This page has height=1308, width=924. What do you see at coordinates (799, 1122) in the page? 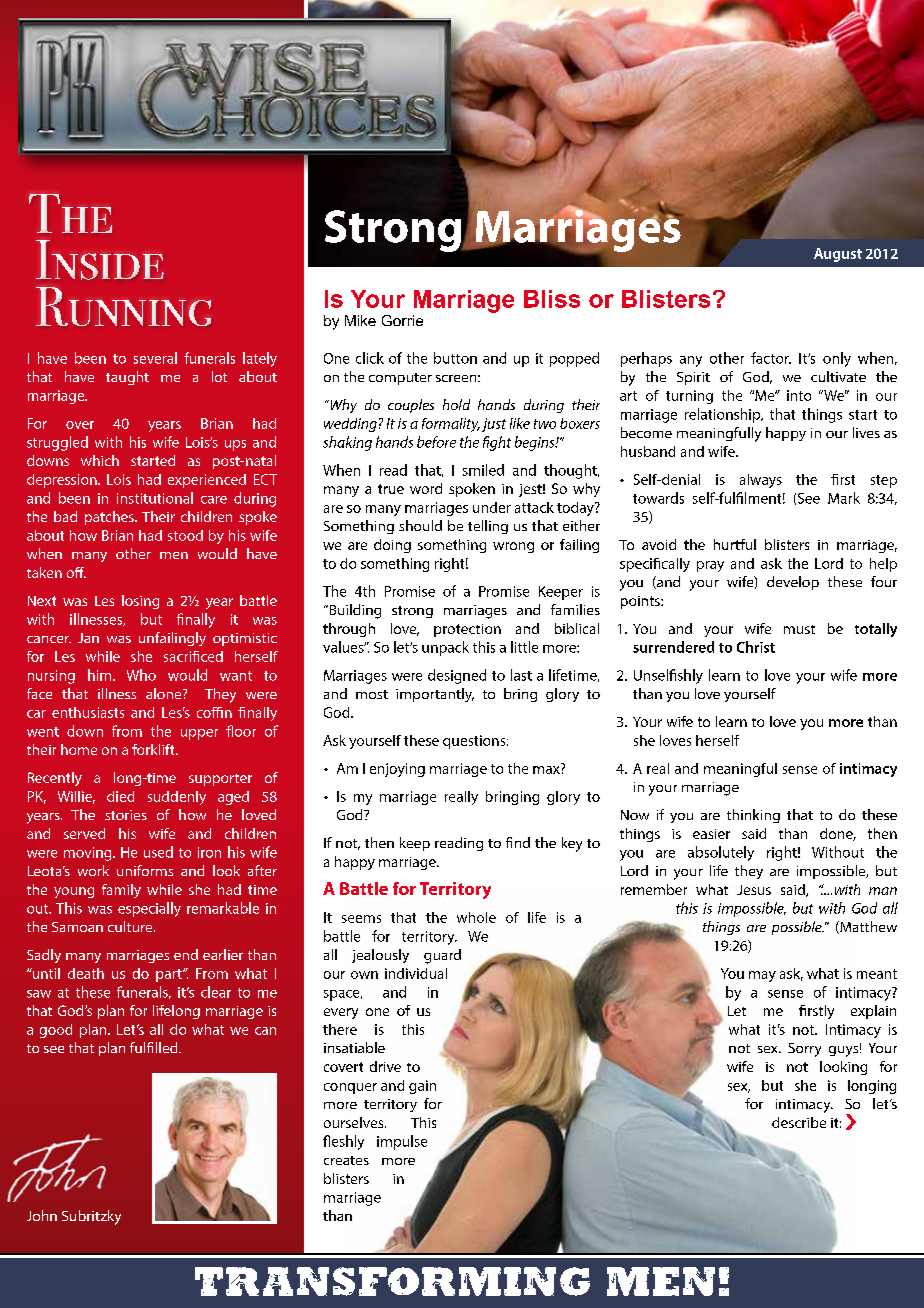
I see `describe` at bounding box center [799, 1122].
